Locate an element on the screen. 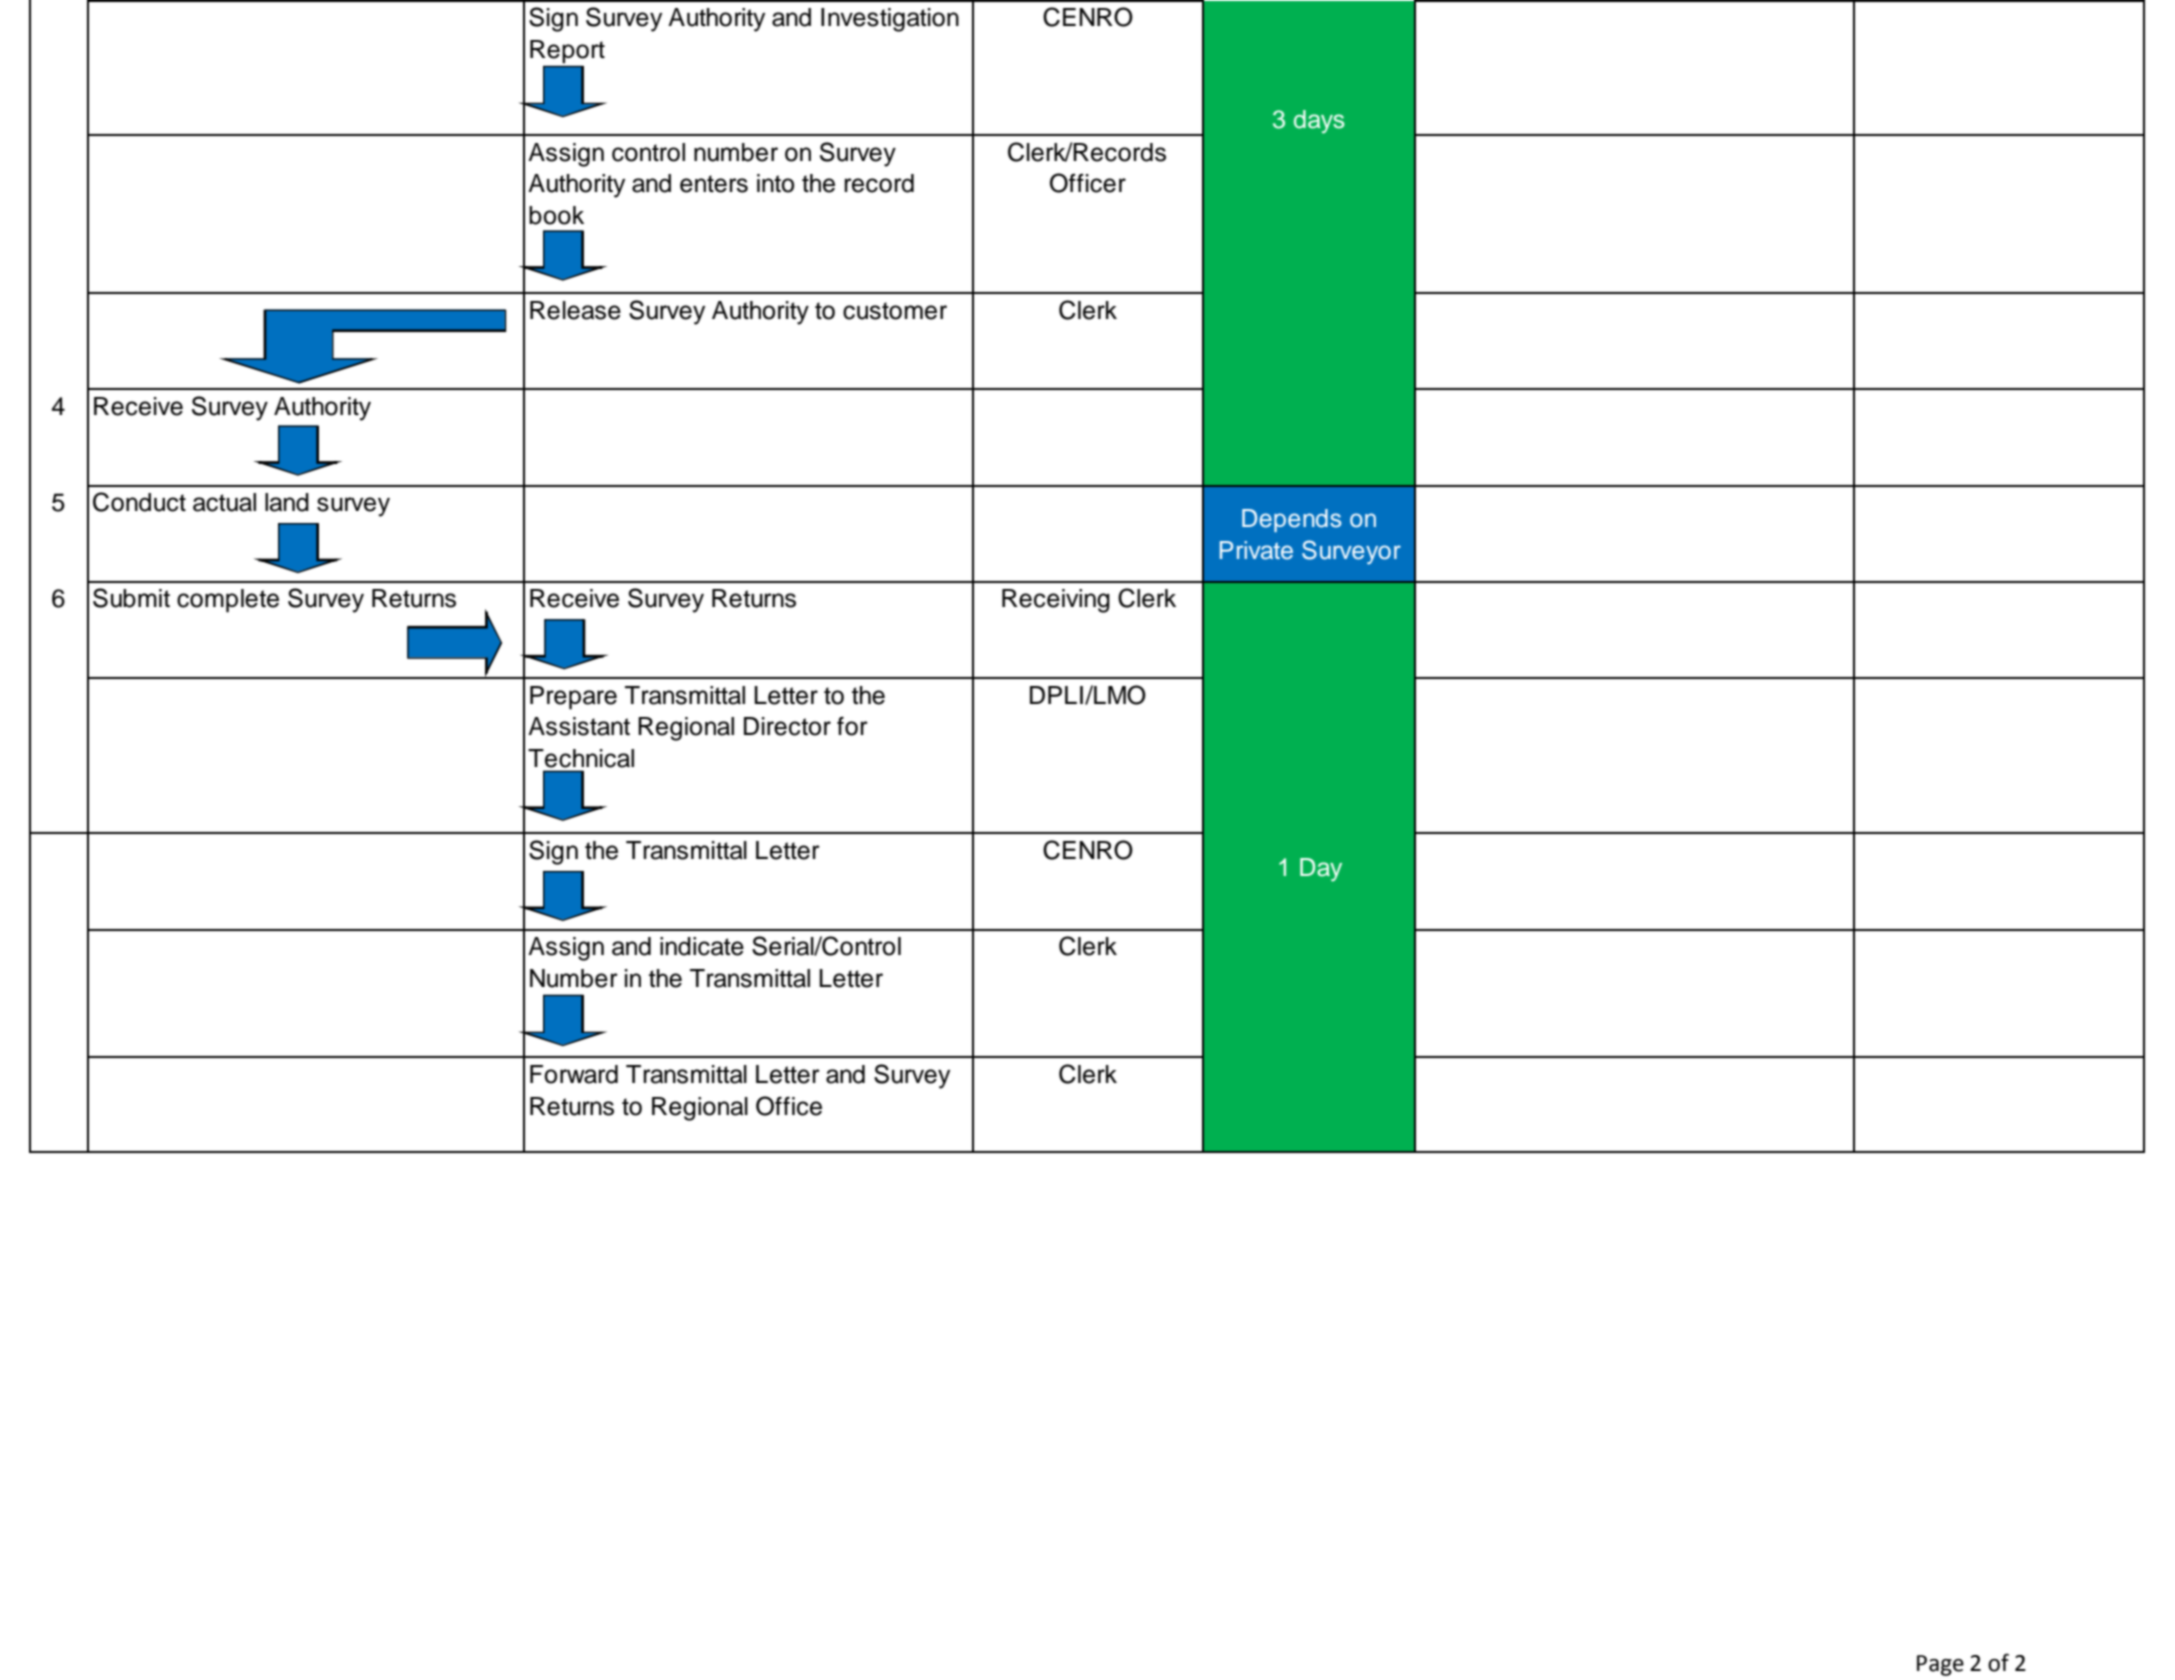  Forward is located at coordinates (574, 1074).
